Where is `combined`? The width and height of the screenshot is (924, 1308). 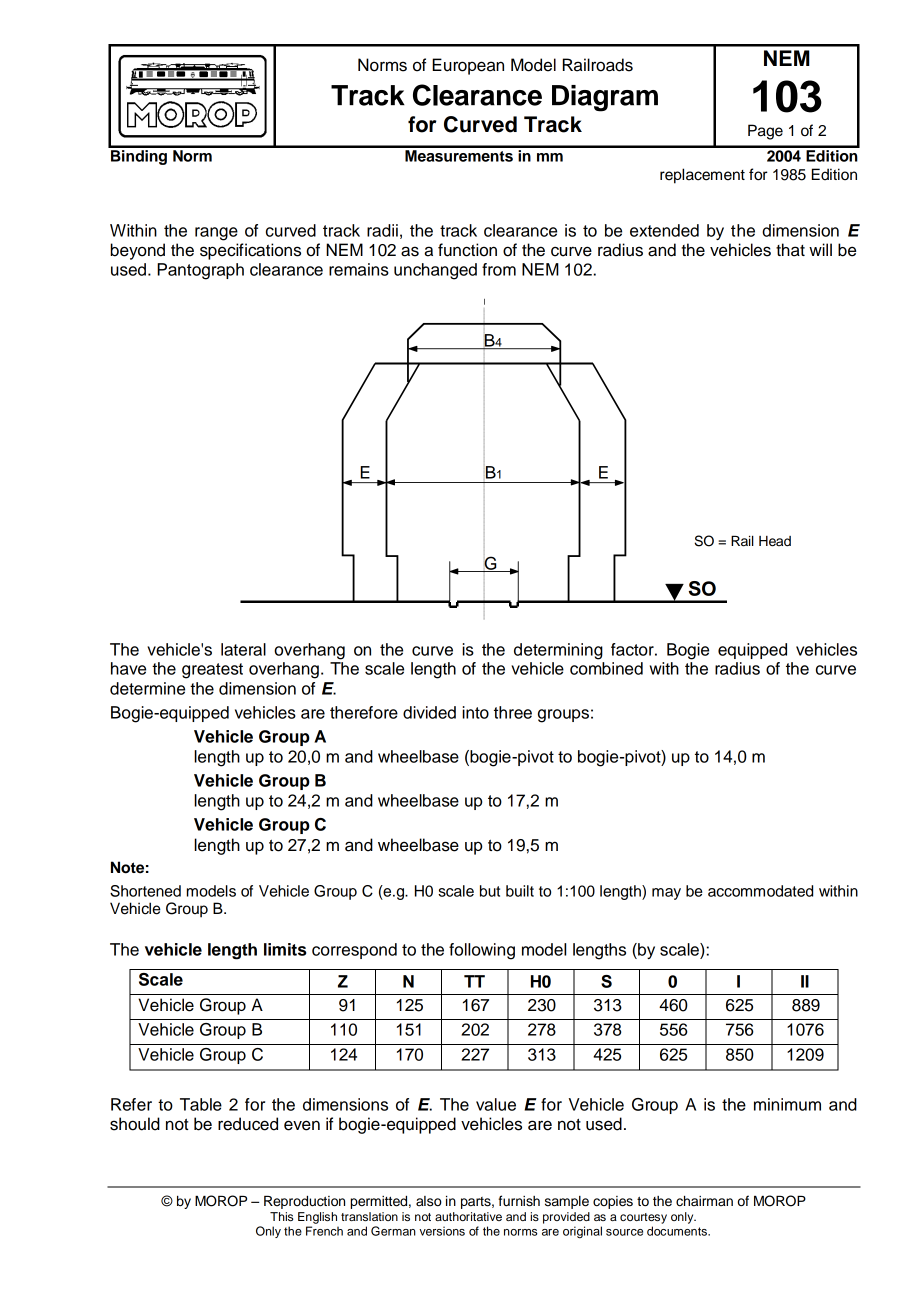
combined is located at coordinates (606, 668).
